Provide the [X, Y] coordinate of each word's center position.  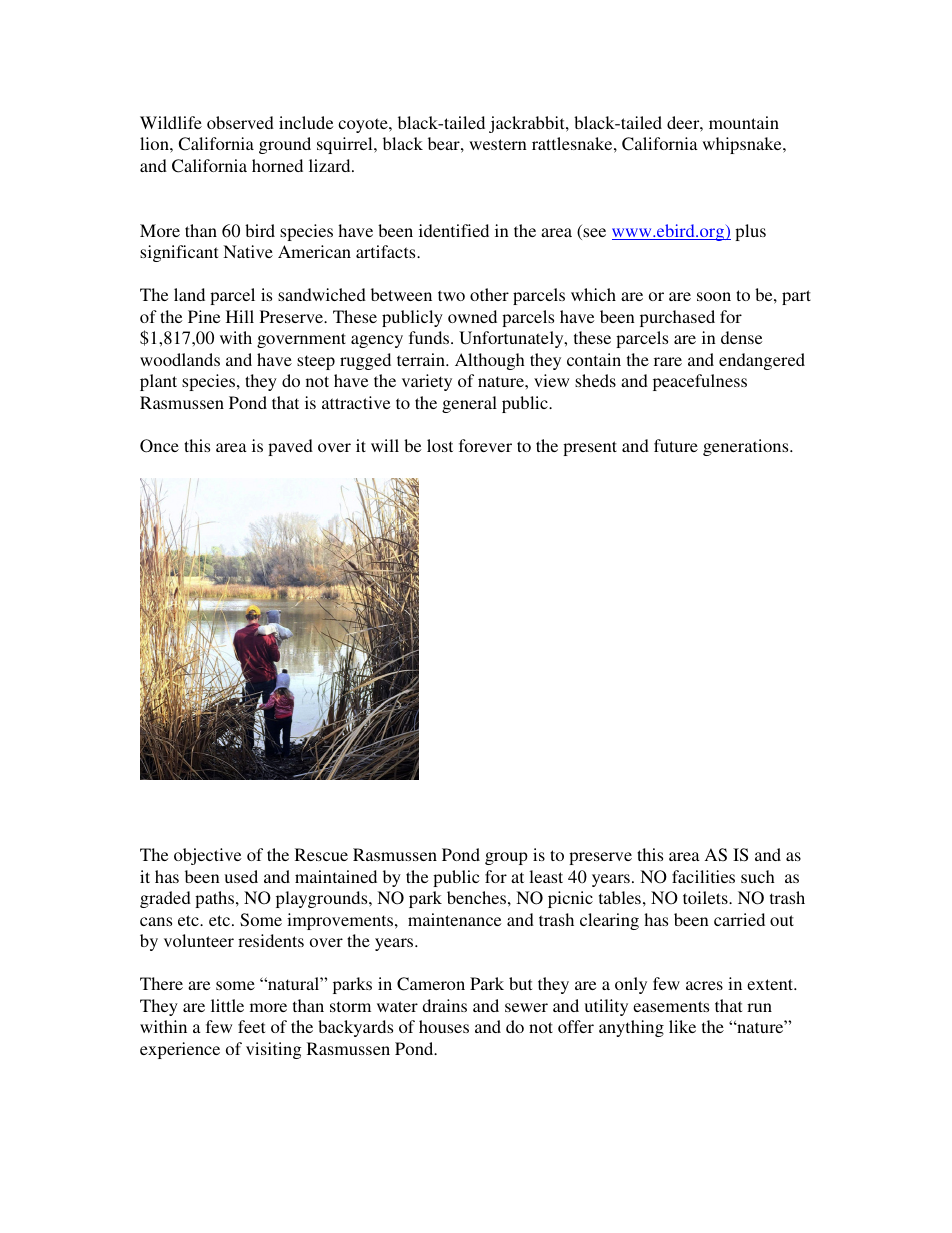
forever [485, 445]
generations [747, 447]
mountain [744, 122]
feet [251, 1026]
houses [444, 1026]
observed [240, 122]
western [498, 144]
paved [290, 447]
